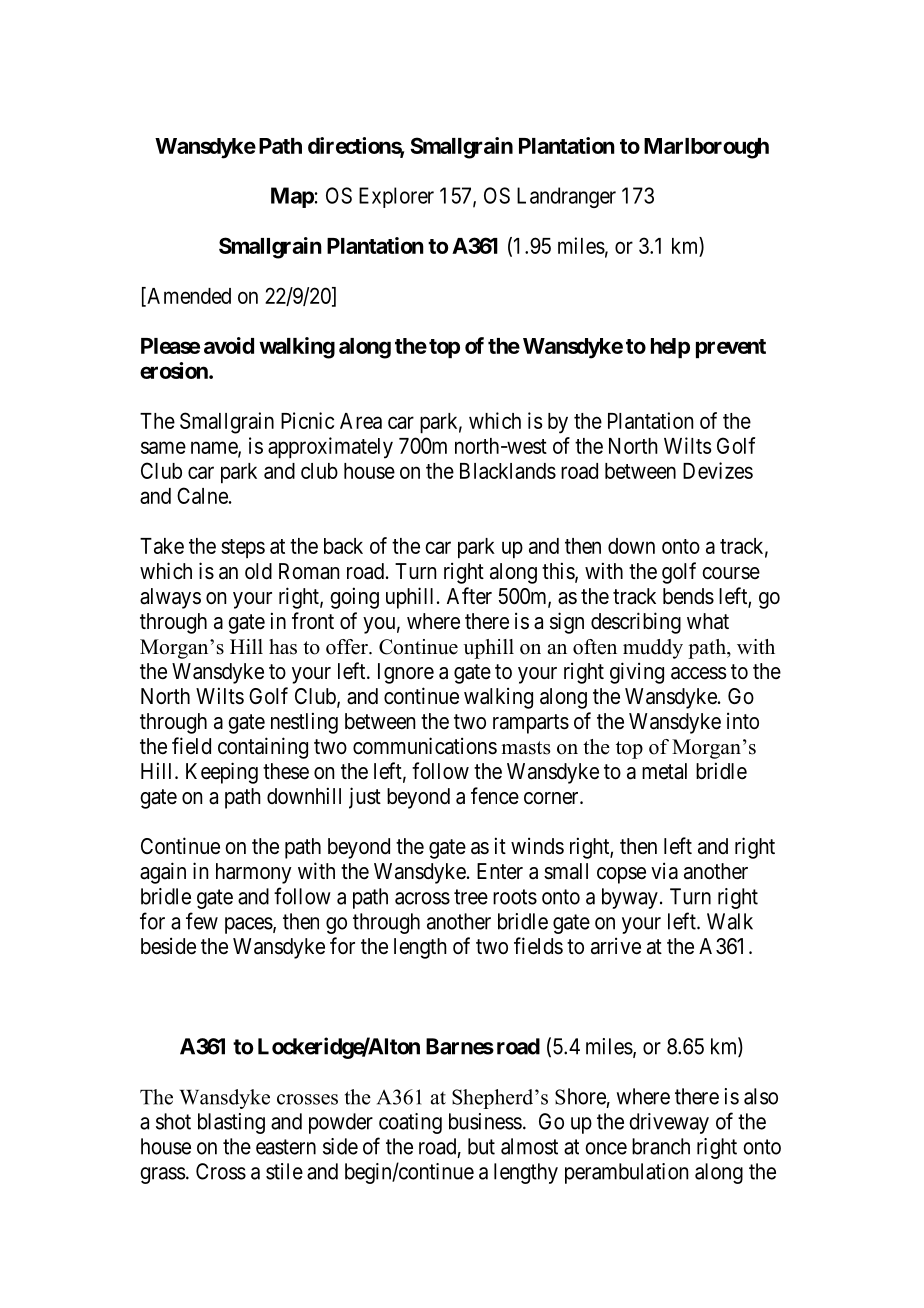 Image resolution: width=924 pixels, height=1308 pixels. What do you see at coordinates (292, 197) in the document?
I see `Map` at bounding box center [292, 197].
